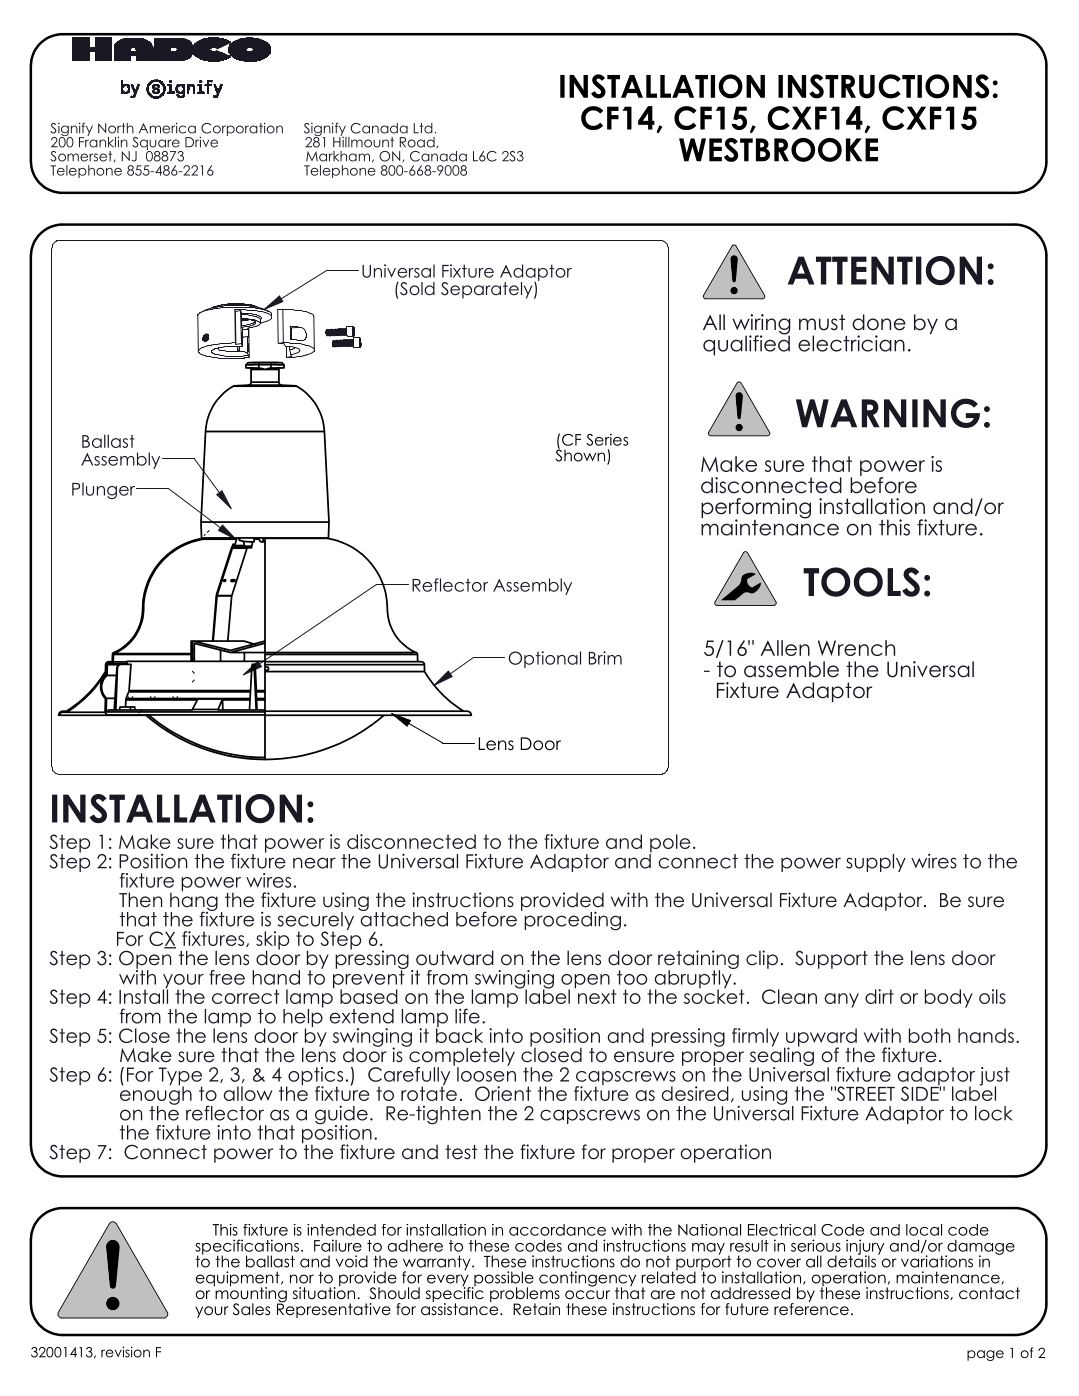 The height and width of the document is (1396, 1079). What do you see at coordinates (525, 1296) in the document?
I see `problems` at bounding box center [525, 1296].
